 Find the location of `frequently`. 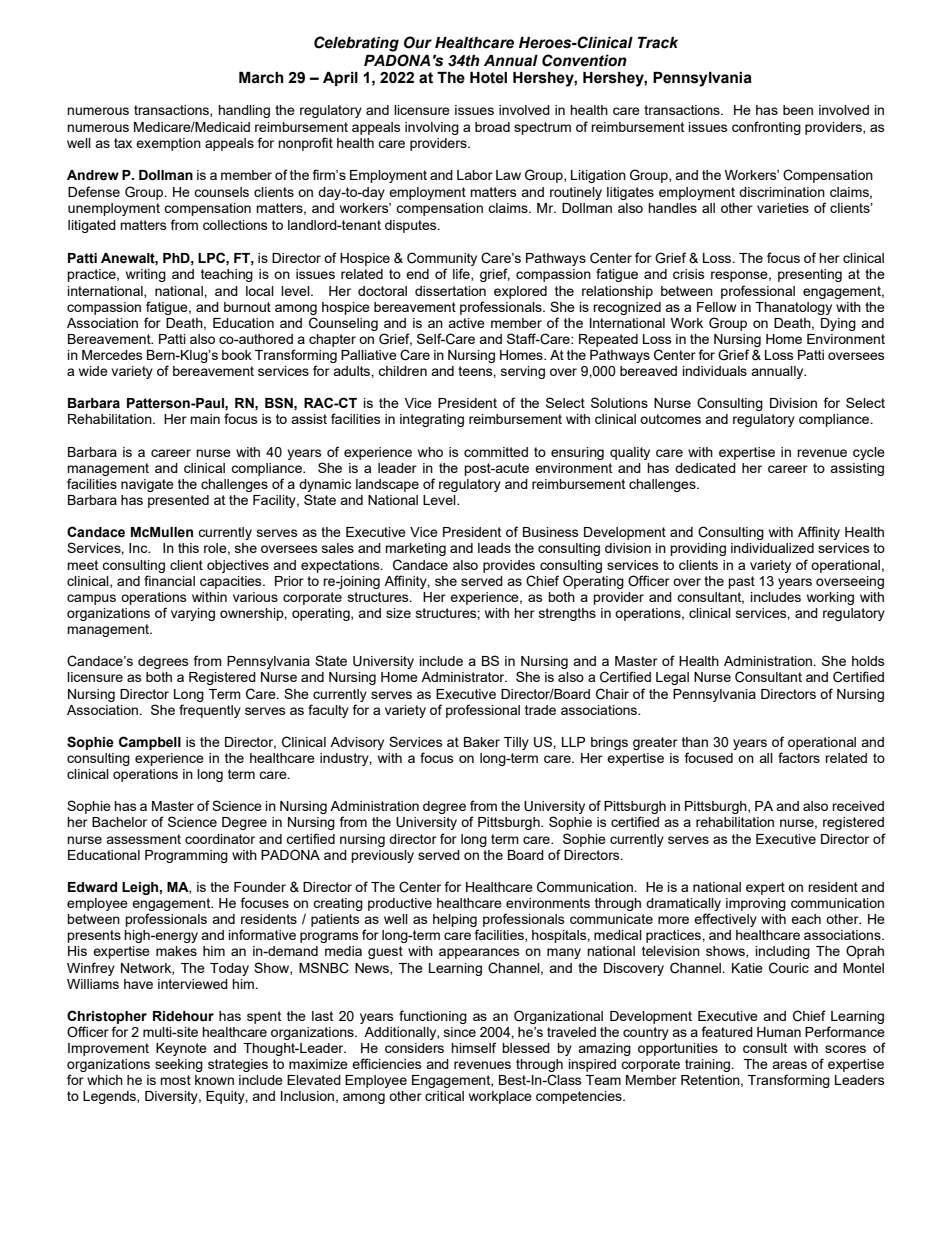

frequently is located at coordinates (210, 711).
